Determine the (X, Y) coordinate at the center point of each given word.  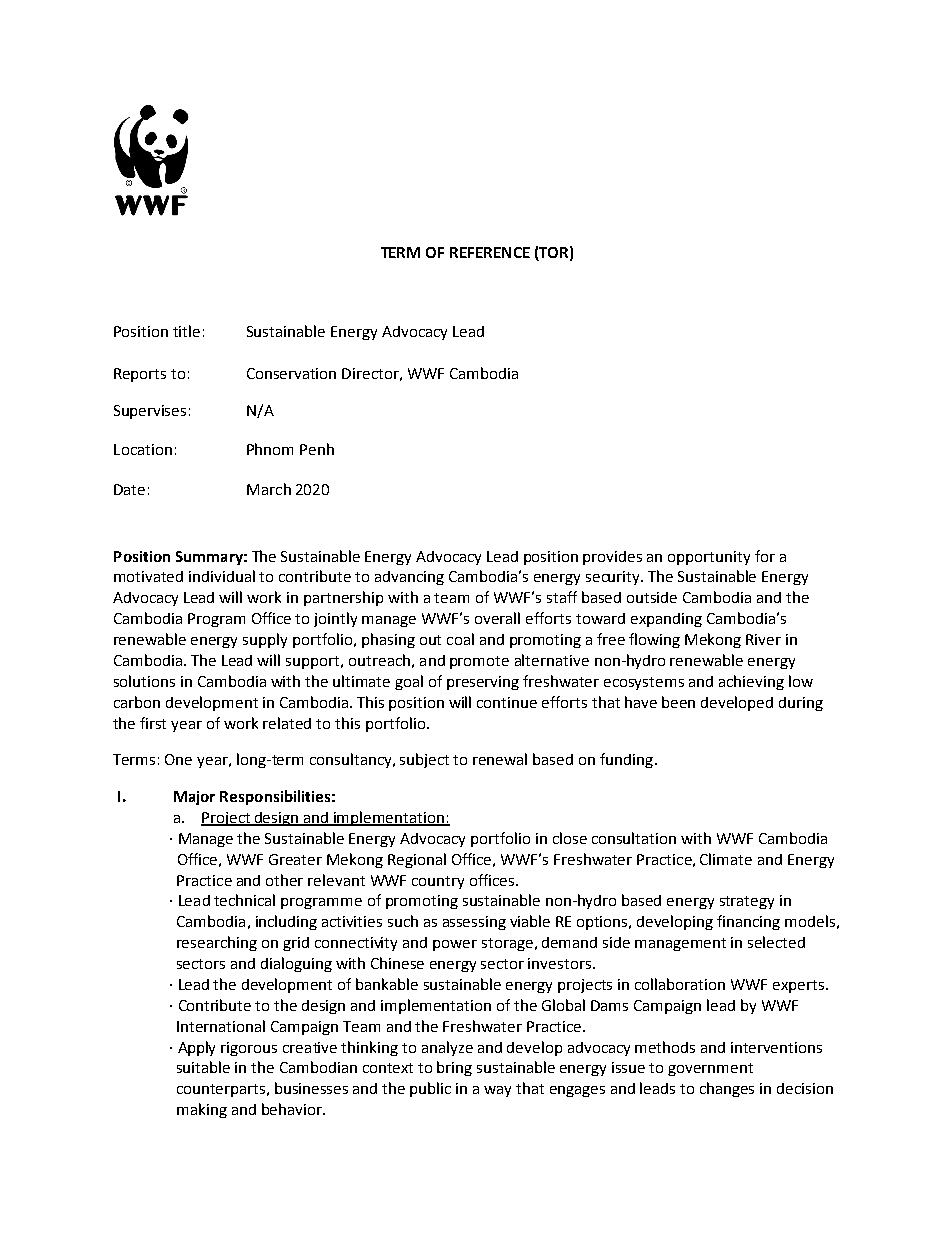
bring (454, 1068)
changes (727, 1089)
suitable (203, 1067)
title (186, 331)
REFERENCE (490, 252)
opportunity (709, 558)
